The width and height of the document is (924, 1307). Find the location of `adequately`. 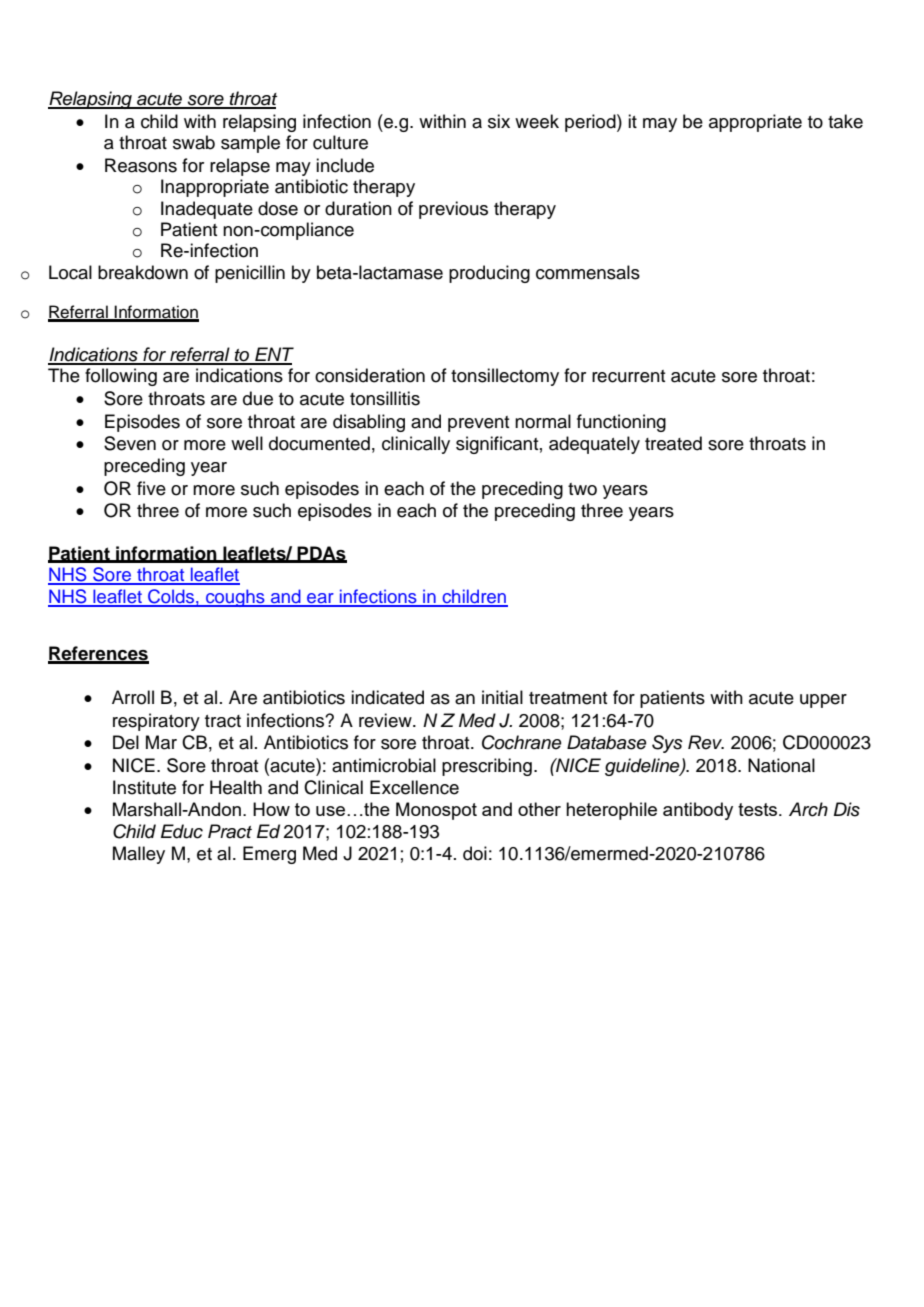

adequately is located at coordinates (594, 445).
